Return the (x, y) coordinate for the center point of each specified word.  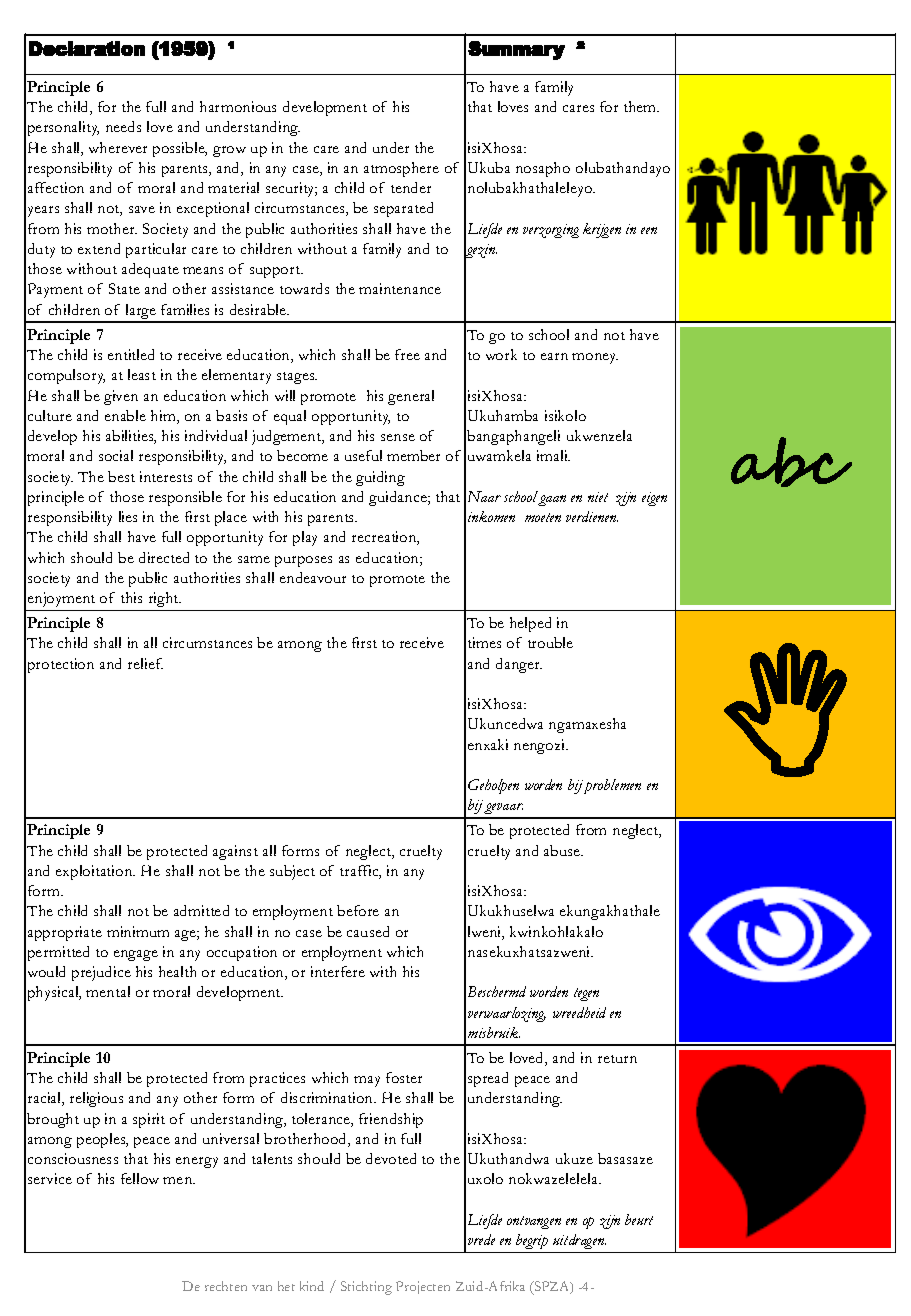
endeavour (313, 577)
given (121, 397)
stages (297, 378)
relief (145, 663)
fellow (140, 1178)
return (617, 1059)
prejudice (101, 973)
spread (488, 1079)
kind (312, 1286)
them (641, 106)
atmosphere (401, 169)
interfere (338, 971)
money (595, 358)
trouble (550, 642)
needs (123, 126)
